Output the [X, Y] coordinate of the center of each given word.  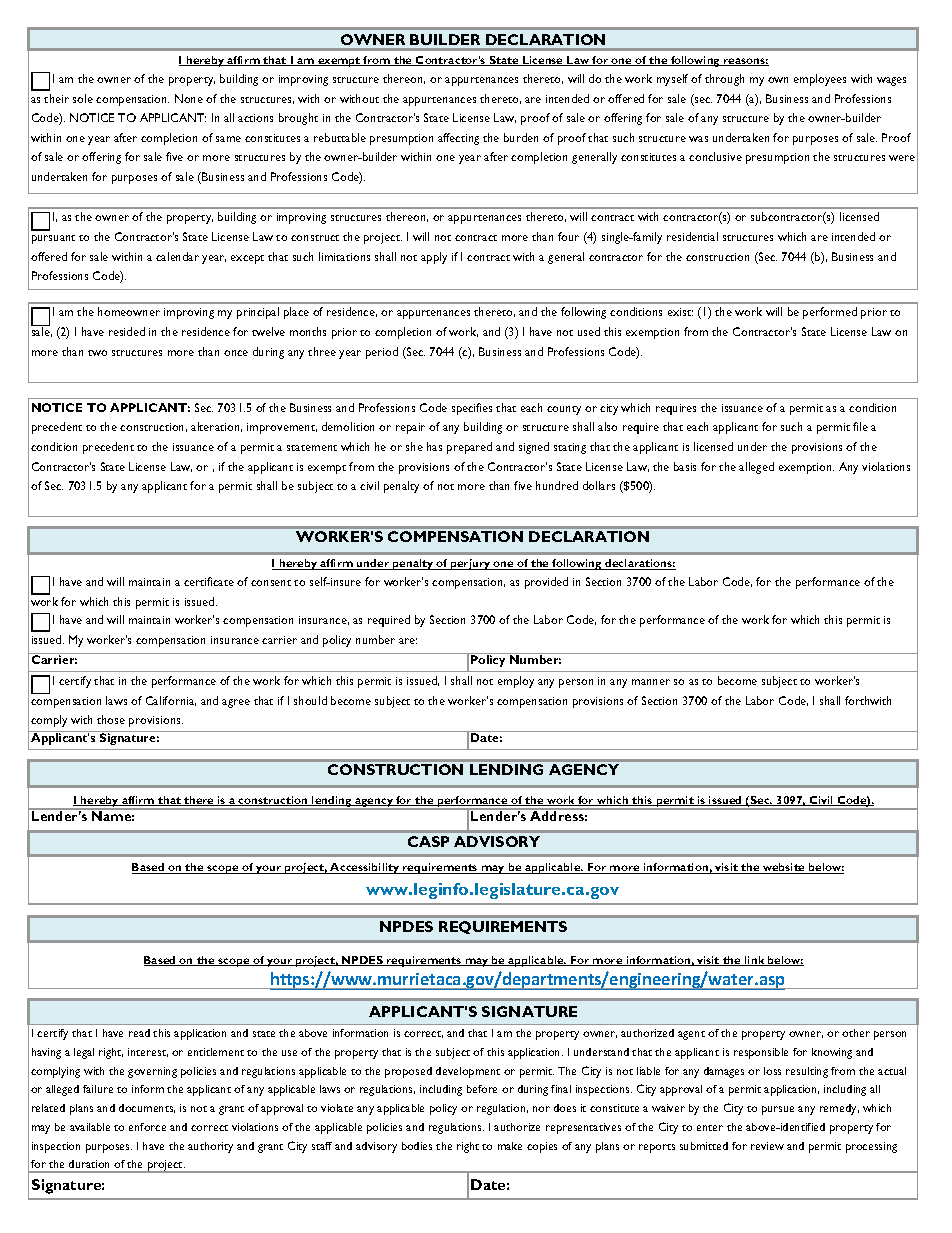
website [784, 868]
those [111, 719]
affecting [458, 139]
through [724, 80]
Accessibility [365, 868]
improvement [282, 428]
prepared [469, 448]
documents [147, 1108]
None [189, 98]
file [860, 426]
